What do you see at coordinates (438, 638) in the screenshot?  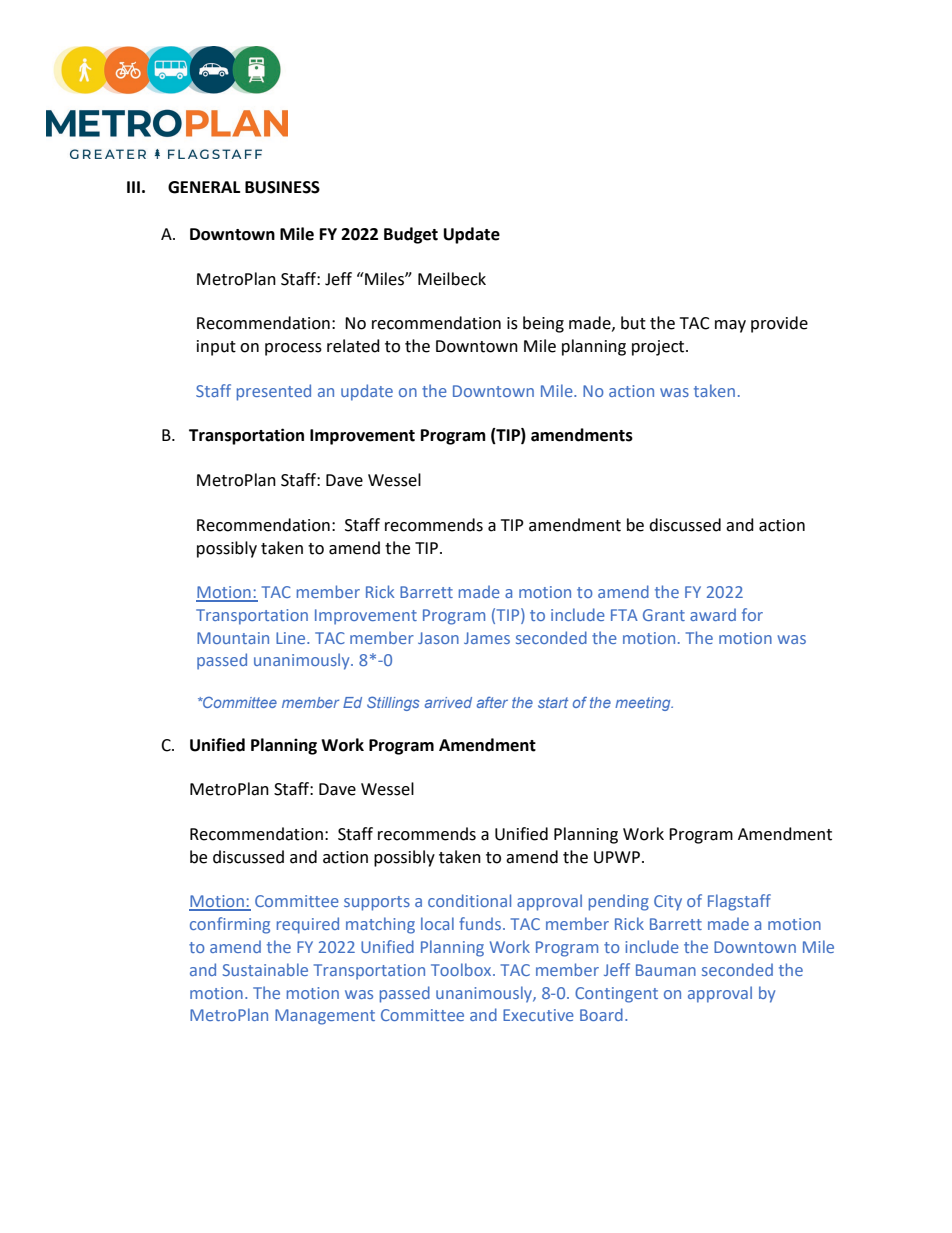 I see `Jason` at bounding box center [438, 638].
